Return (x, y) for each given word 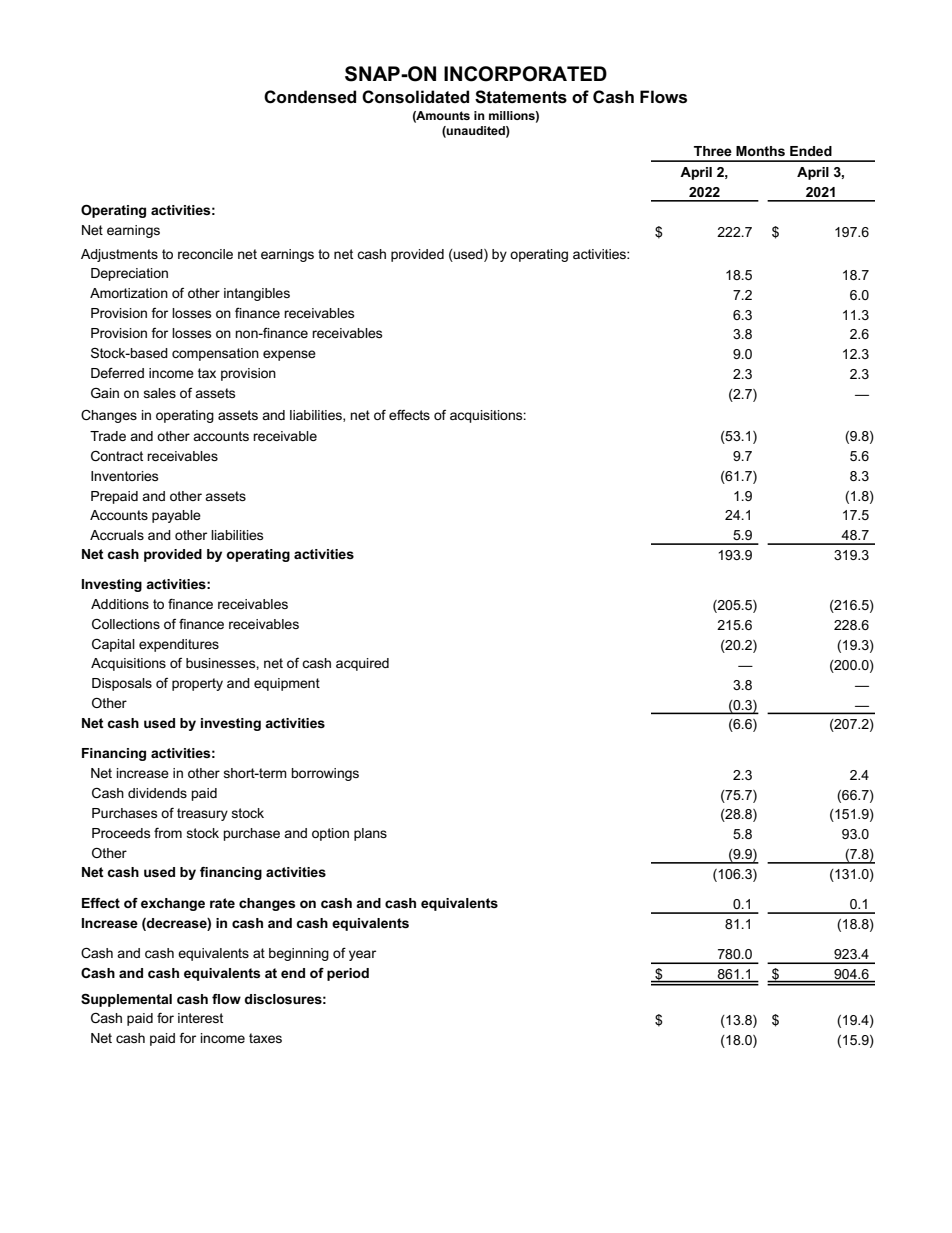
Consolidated (415, 97)
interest (200, 1018)
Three (713, 151)
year (362, 955)
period (348, 974)
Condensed (310, 97)
